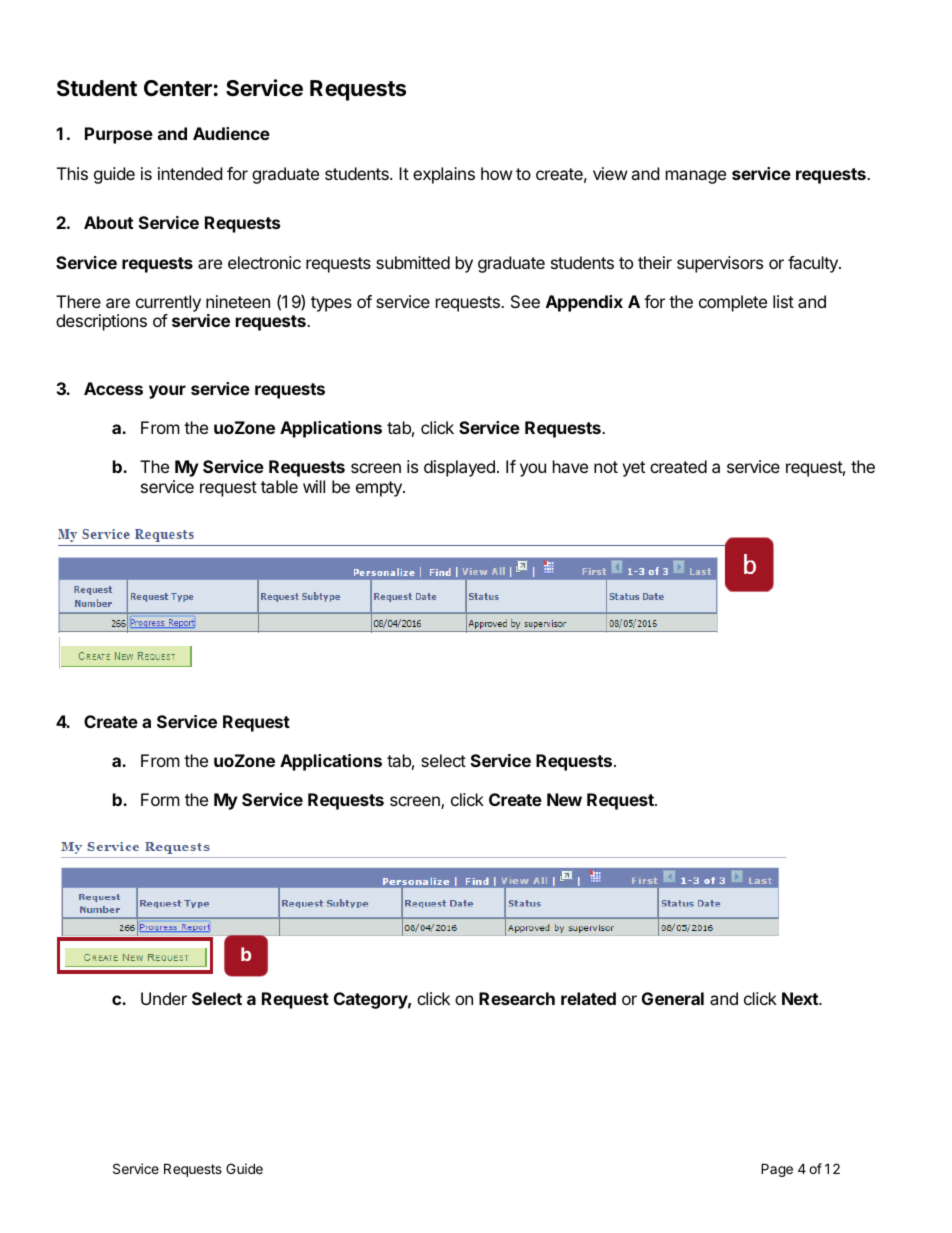 The height and width of the document is (1233, 952). Describe the element at coordinates (164, 998) in the document. I see `Under` at that location.
